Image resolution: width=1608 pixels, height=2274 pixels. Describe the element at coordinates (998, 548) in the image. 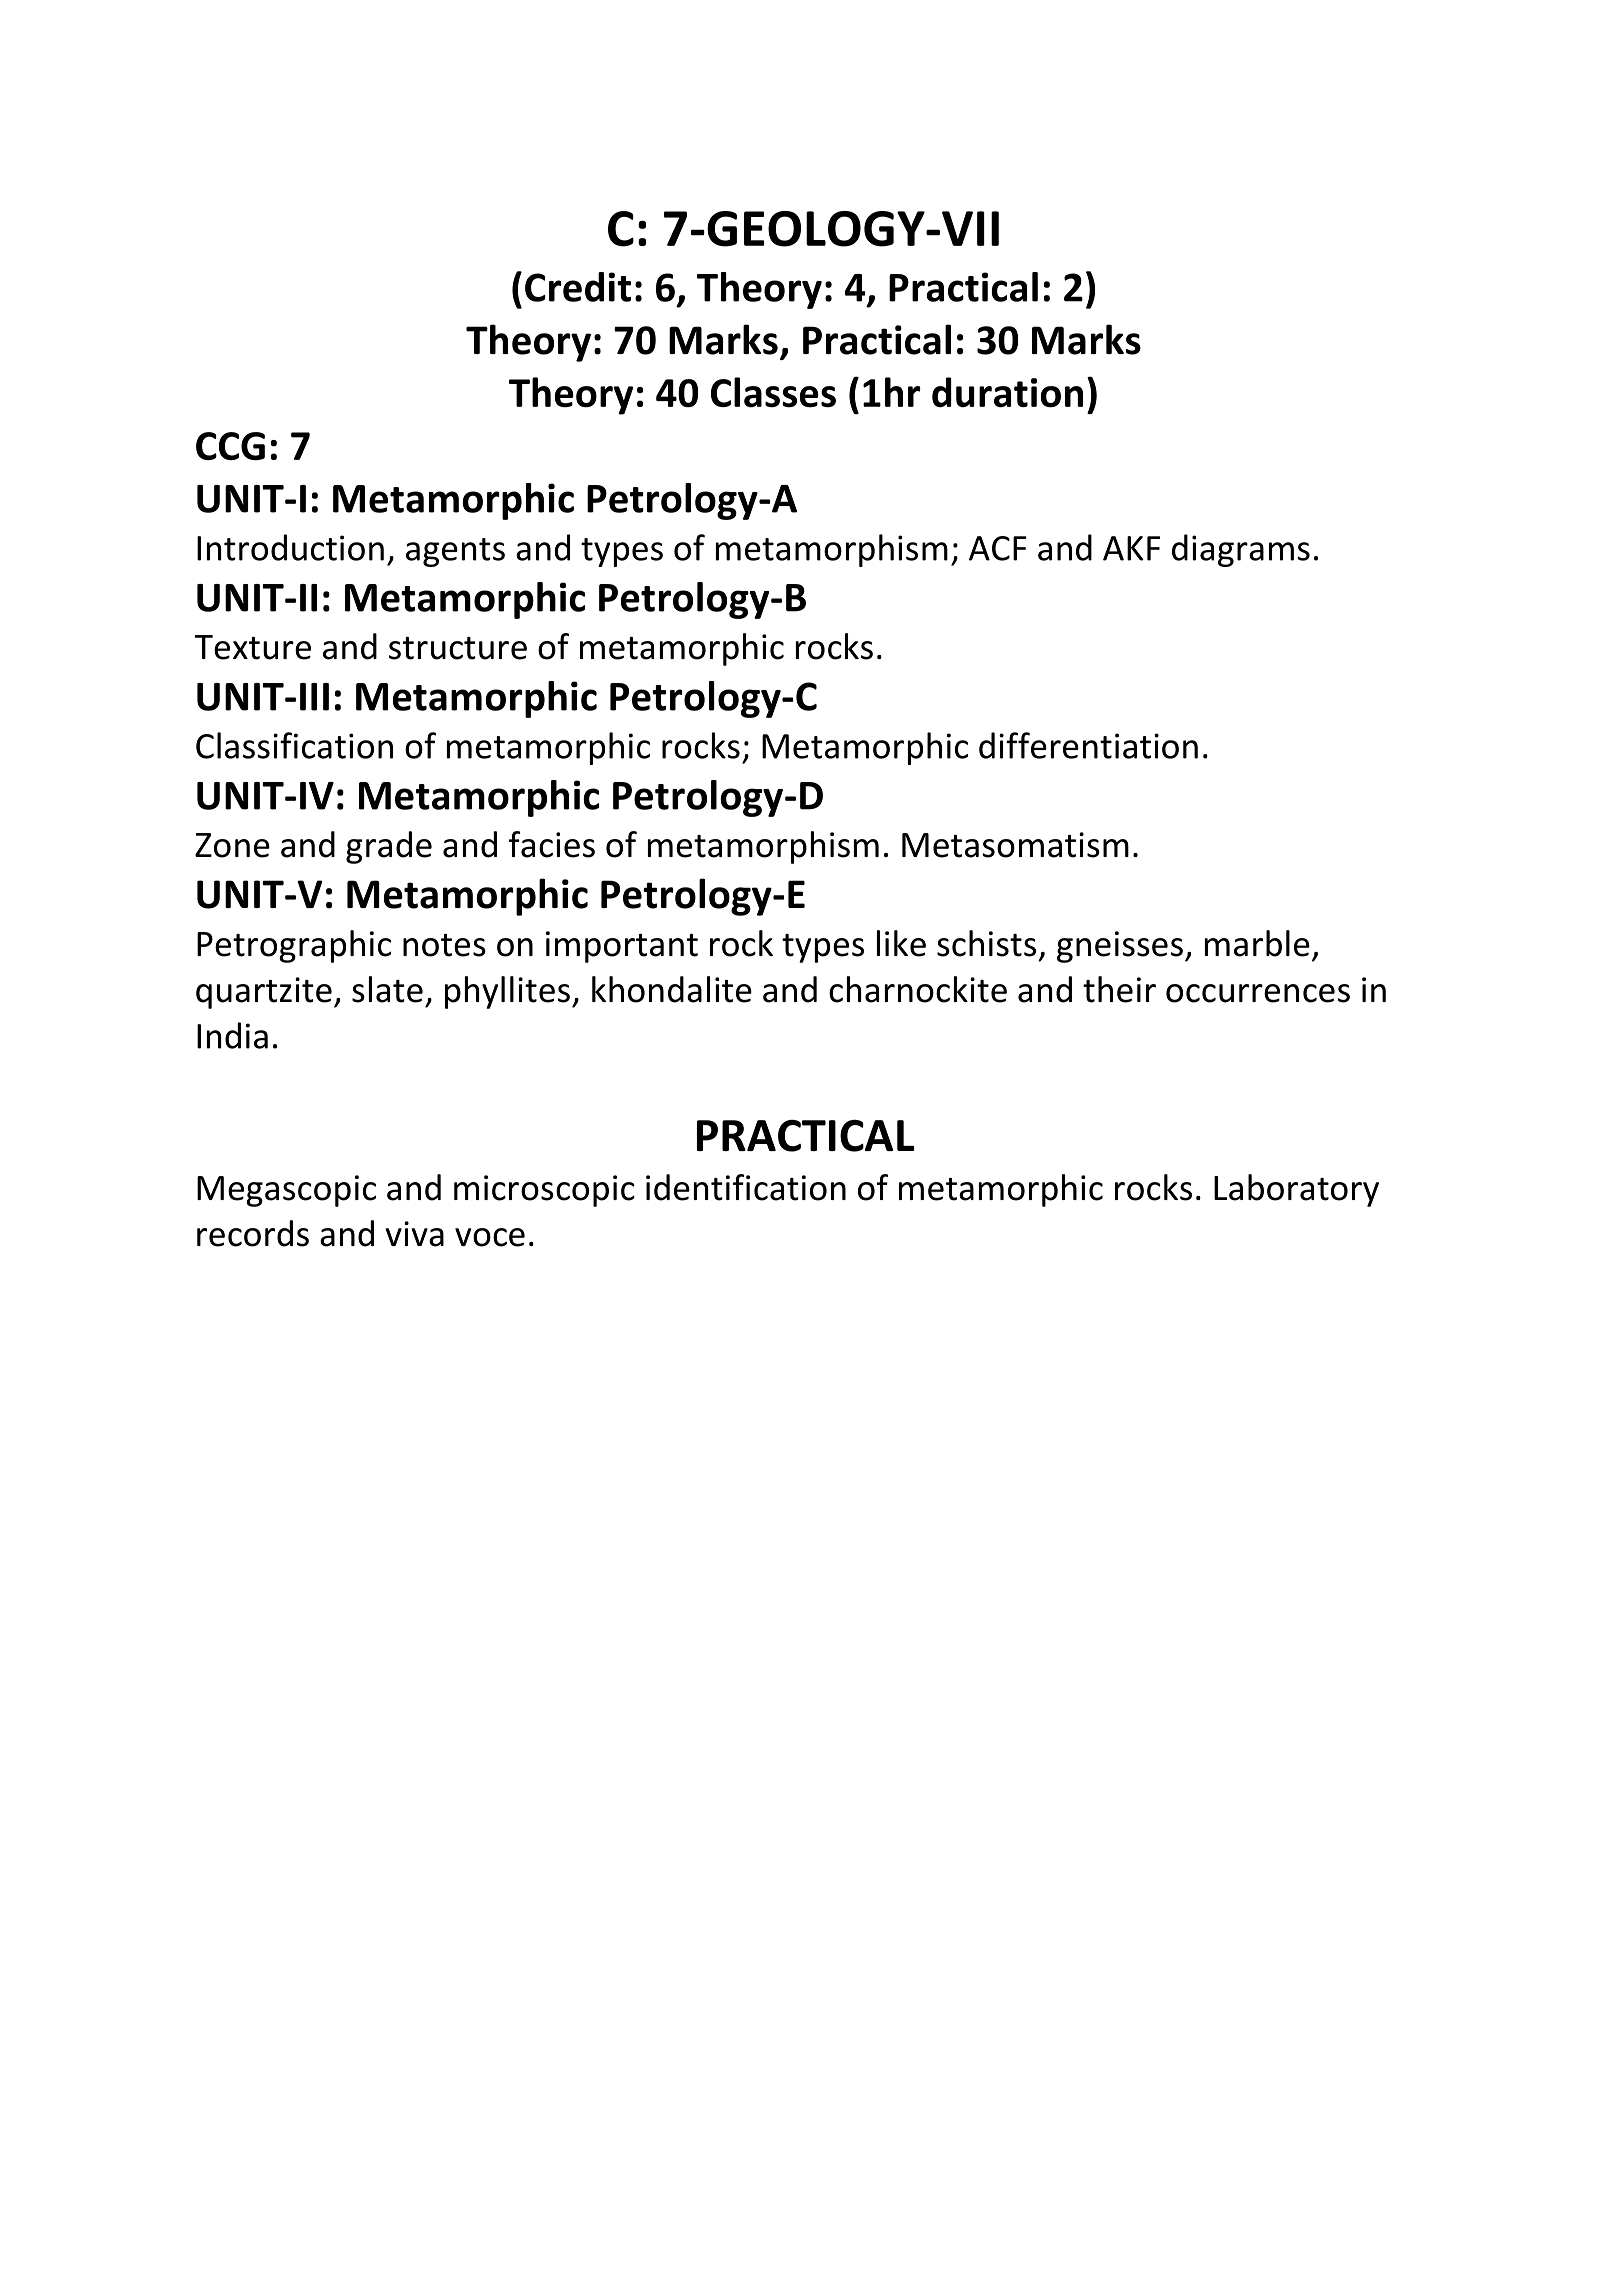

I see `ACF` at that location.
